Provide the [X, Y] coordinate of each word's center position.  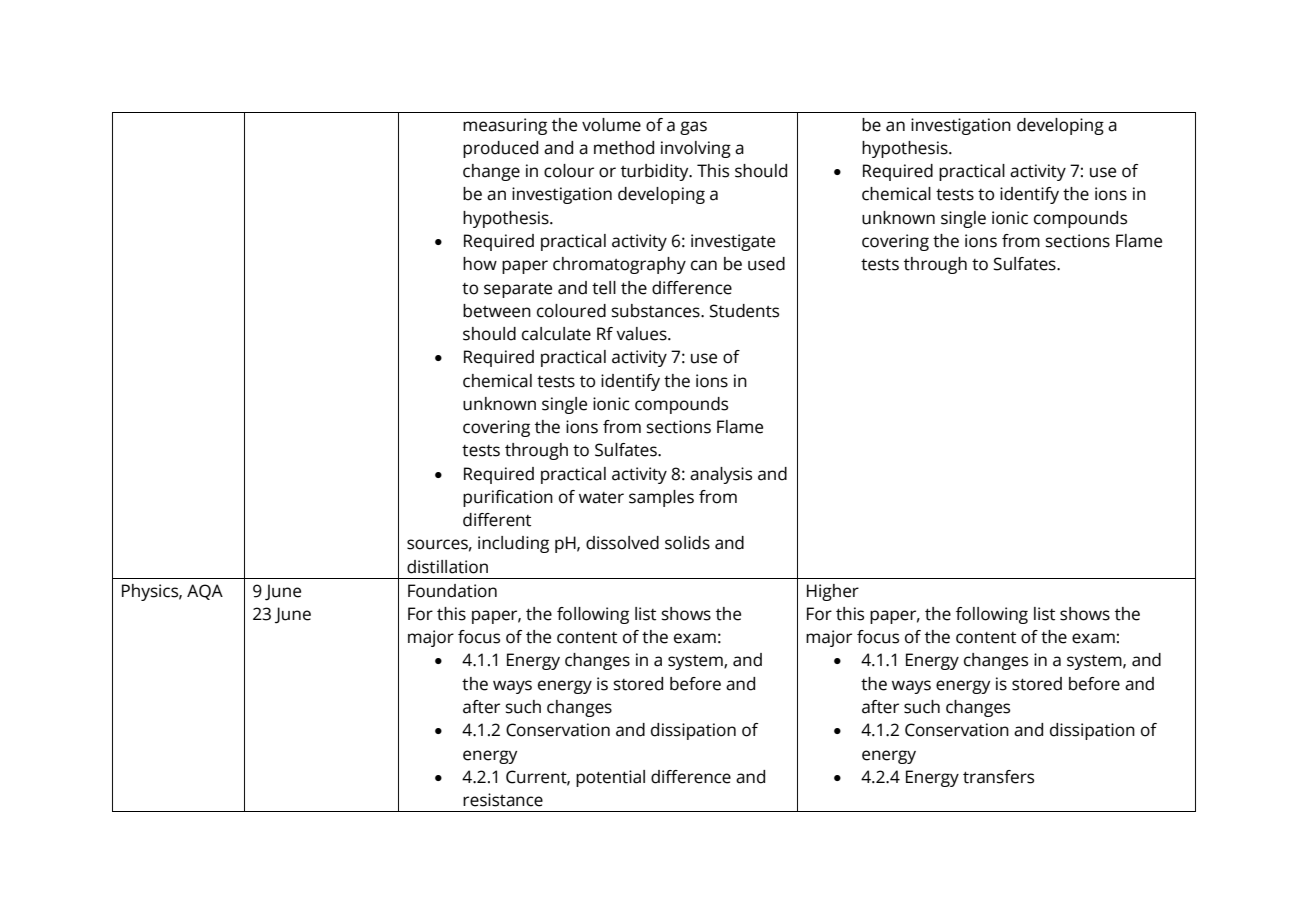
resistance [503, 800]
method [624, 148]
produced [500, 149]
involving [696, 149]
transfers [998, 777]
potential [610, 778]
